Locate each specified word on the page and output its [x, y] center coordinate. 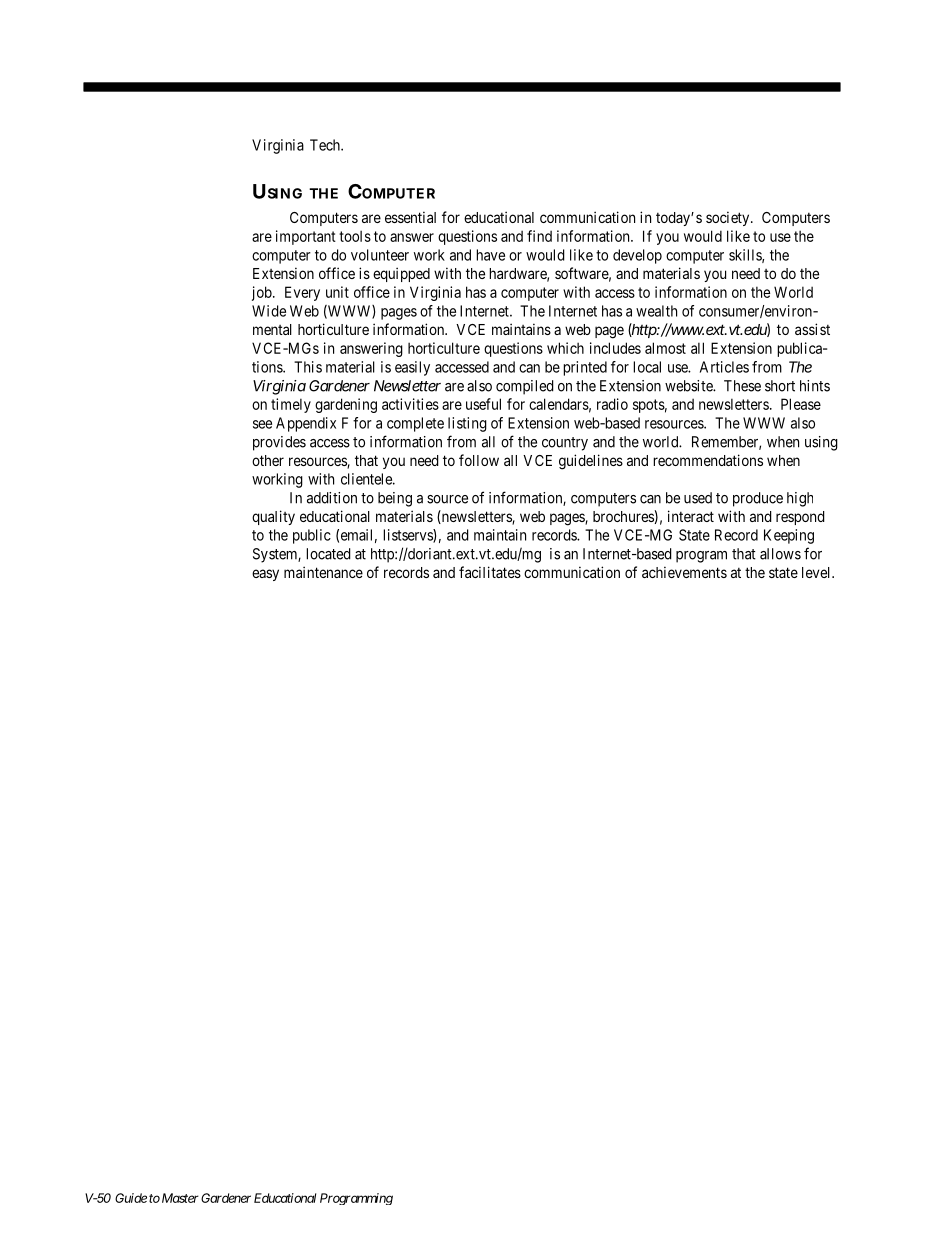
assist [812, 329]
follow [479, 460]
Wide [269, 311]
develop [637, 256]
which [565, 348]
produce [758, 499]
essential [410, 217]
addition [332, 498]
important [306, 237]
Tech [326, 145]
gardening [346, 405]
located [328, 554]
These [742, 386]
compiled [525, 387]
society [729, 218]
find [539, 236]
